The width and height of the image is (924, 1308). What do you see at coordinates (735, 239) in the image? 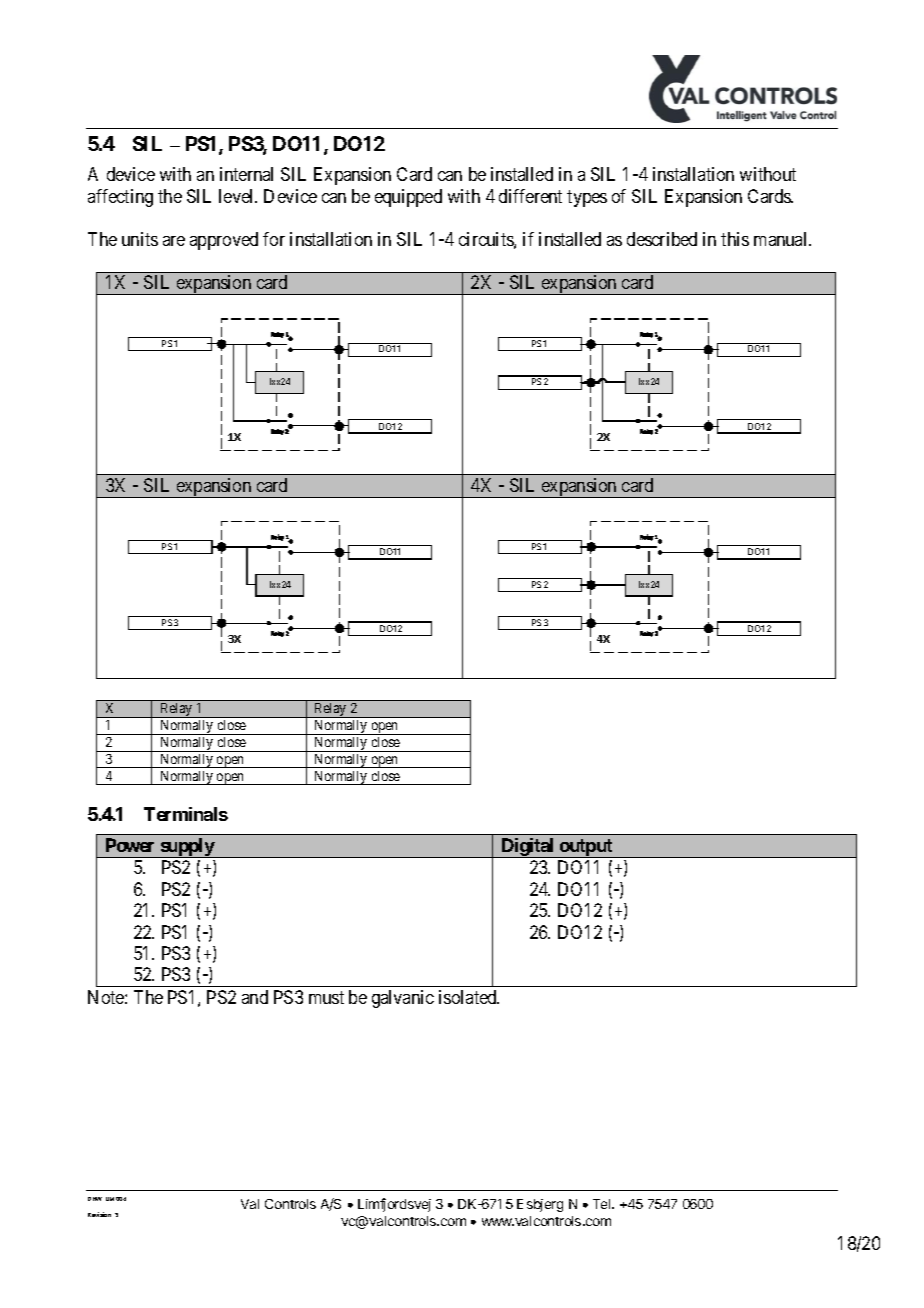
I see `this` at bounding box center [735, 239].
